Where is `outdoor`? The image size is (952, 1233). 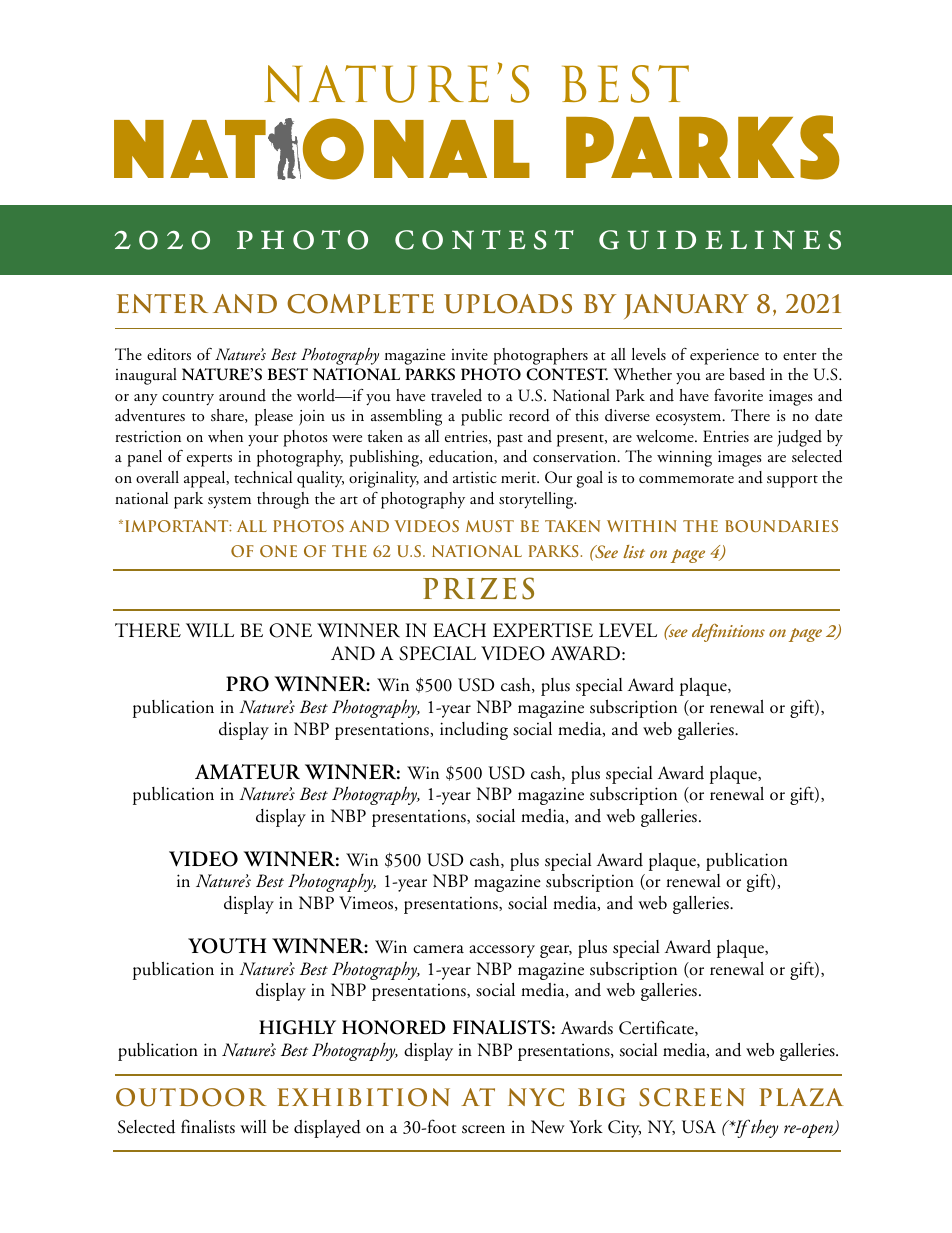
outdoor is located at coordinates (191, 1097).
